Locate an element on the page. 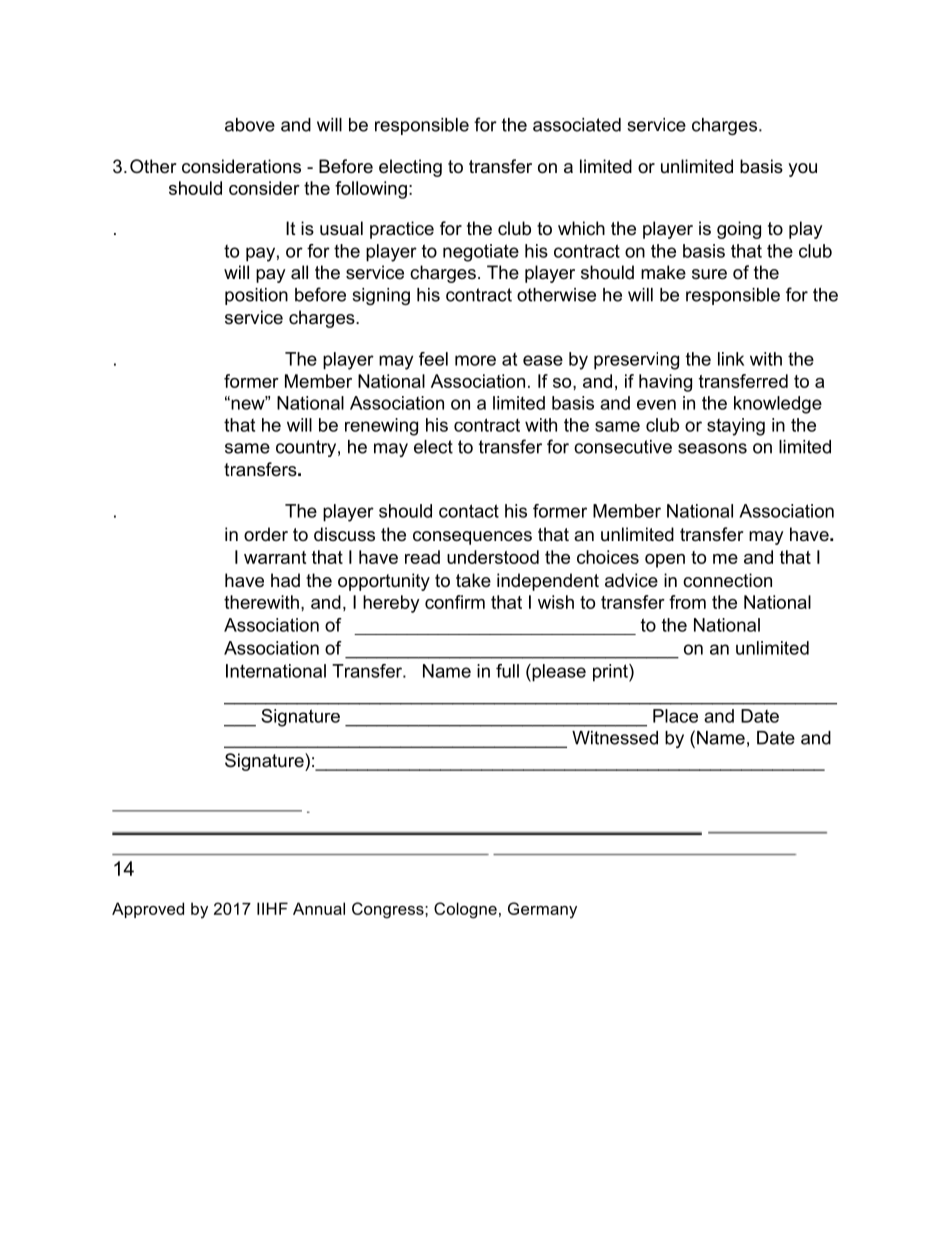  above is located at coordinates (250, 125).
